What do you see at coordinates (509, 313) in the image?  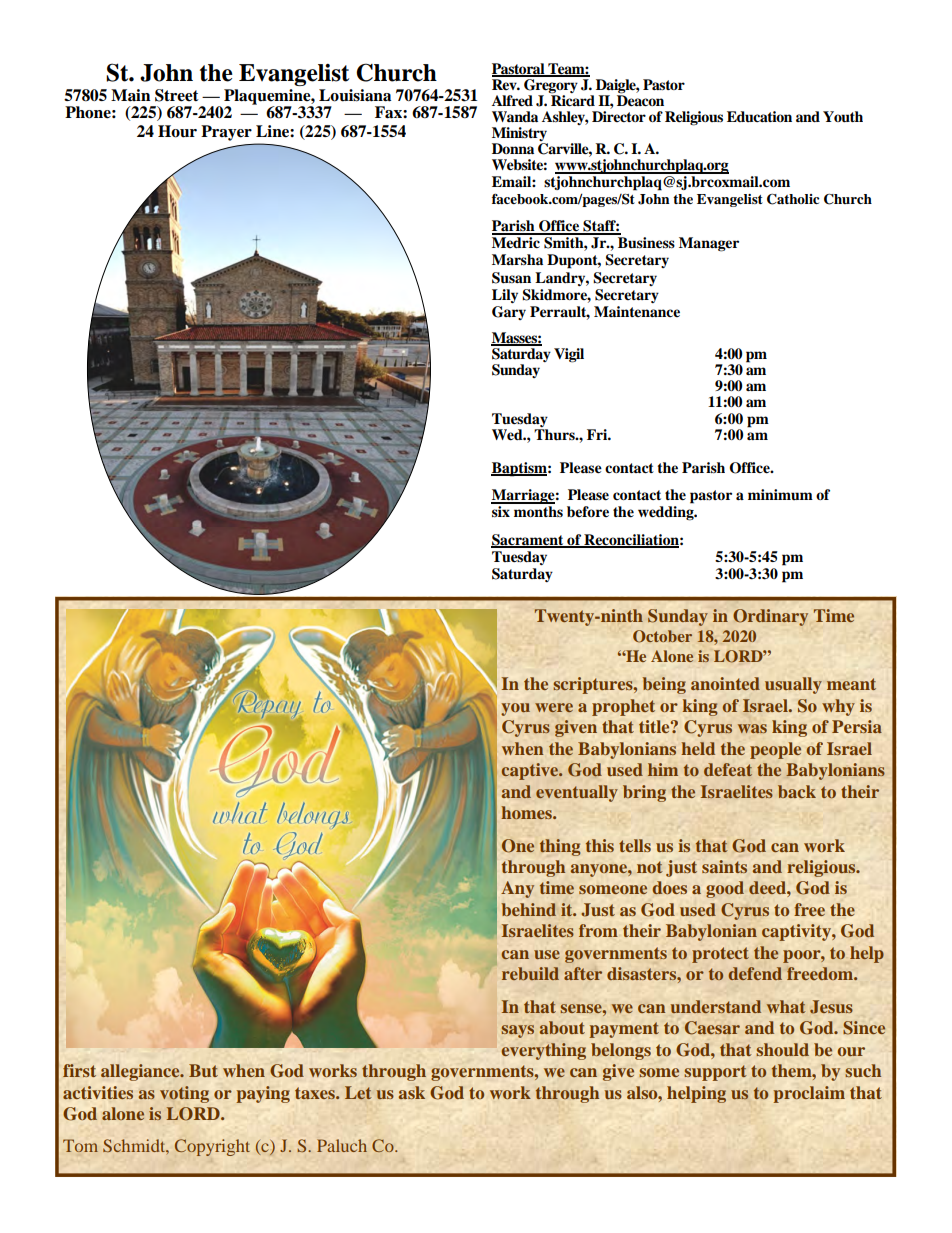 I see `Gary` at bounding box center [509, 313].
